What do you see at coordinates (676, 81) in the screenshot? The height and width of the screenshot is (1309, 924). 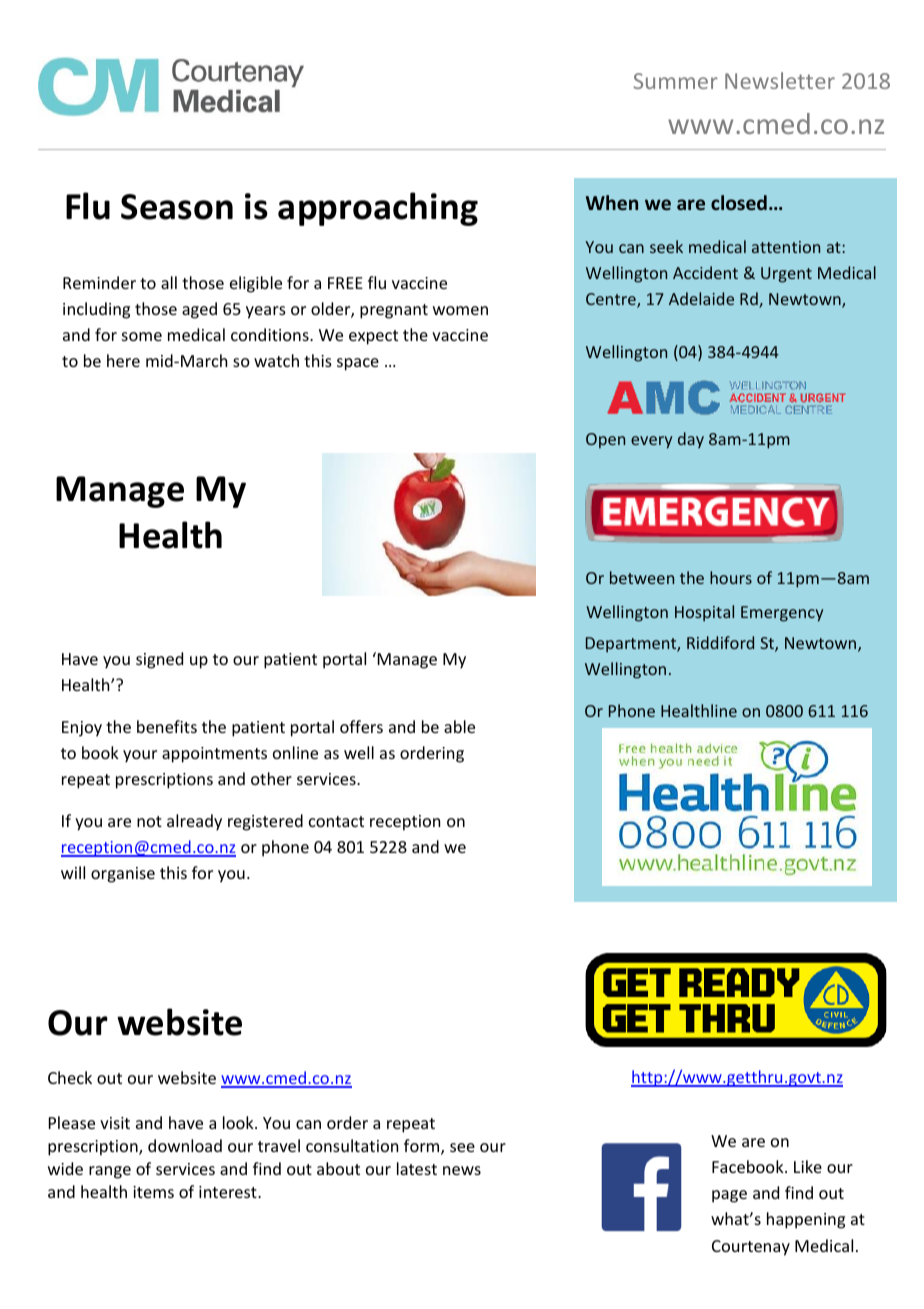 I see `Summer` at bounding box center [676, 81].
